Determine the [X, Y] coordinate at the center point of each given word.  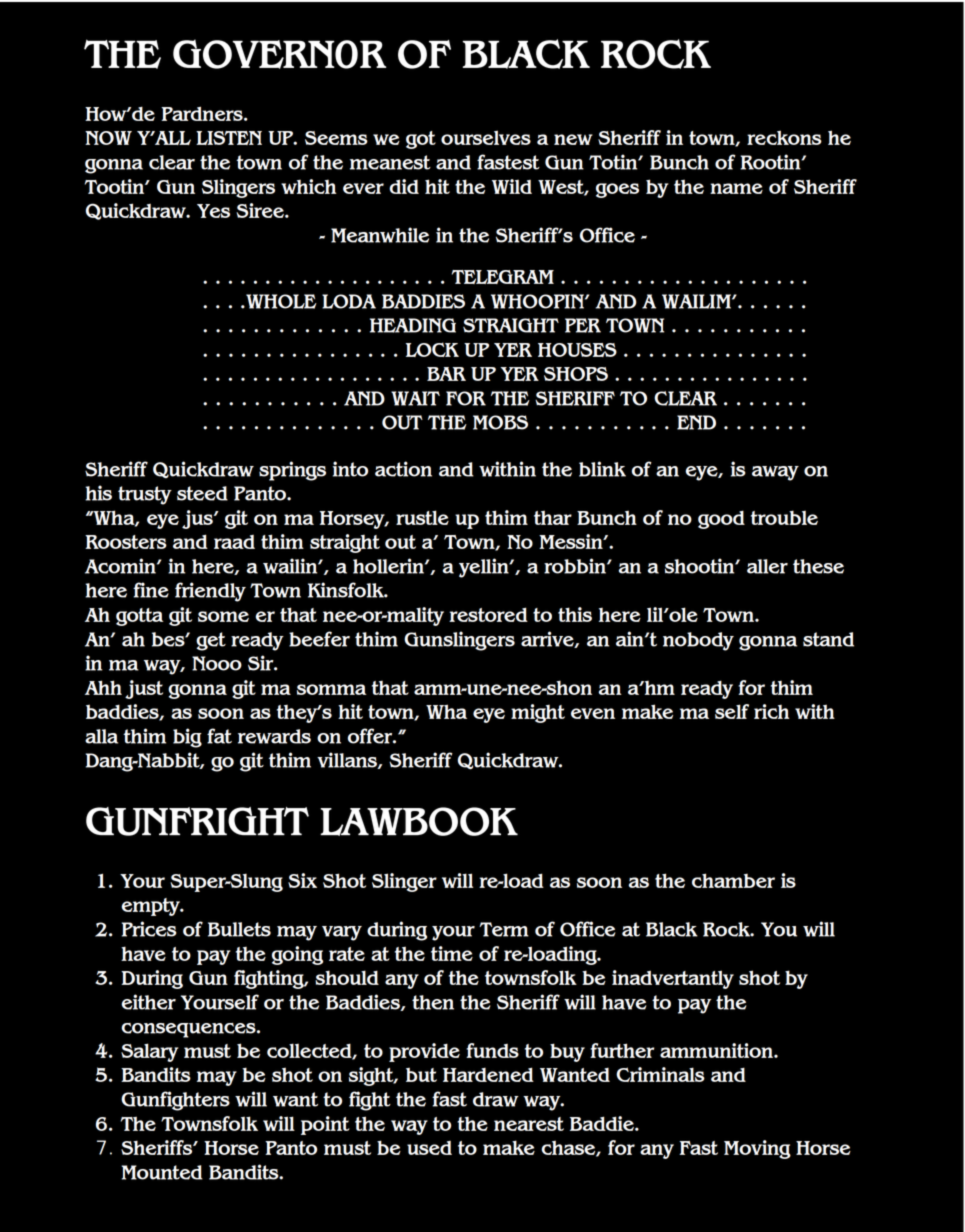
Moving [757, 1149]
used [429, 1148]
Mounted [162, 1172]
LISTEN [229, 138]
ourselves [486, 137]
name [736, 188]
